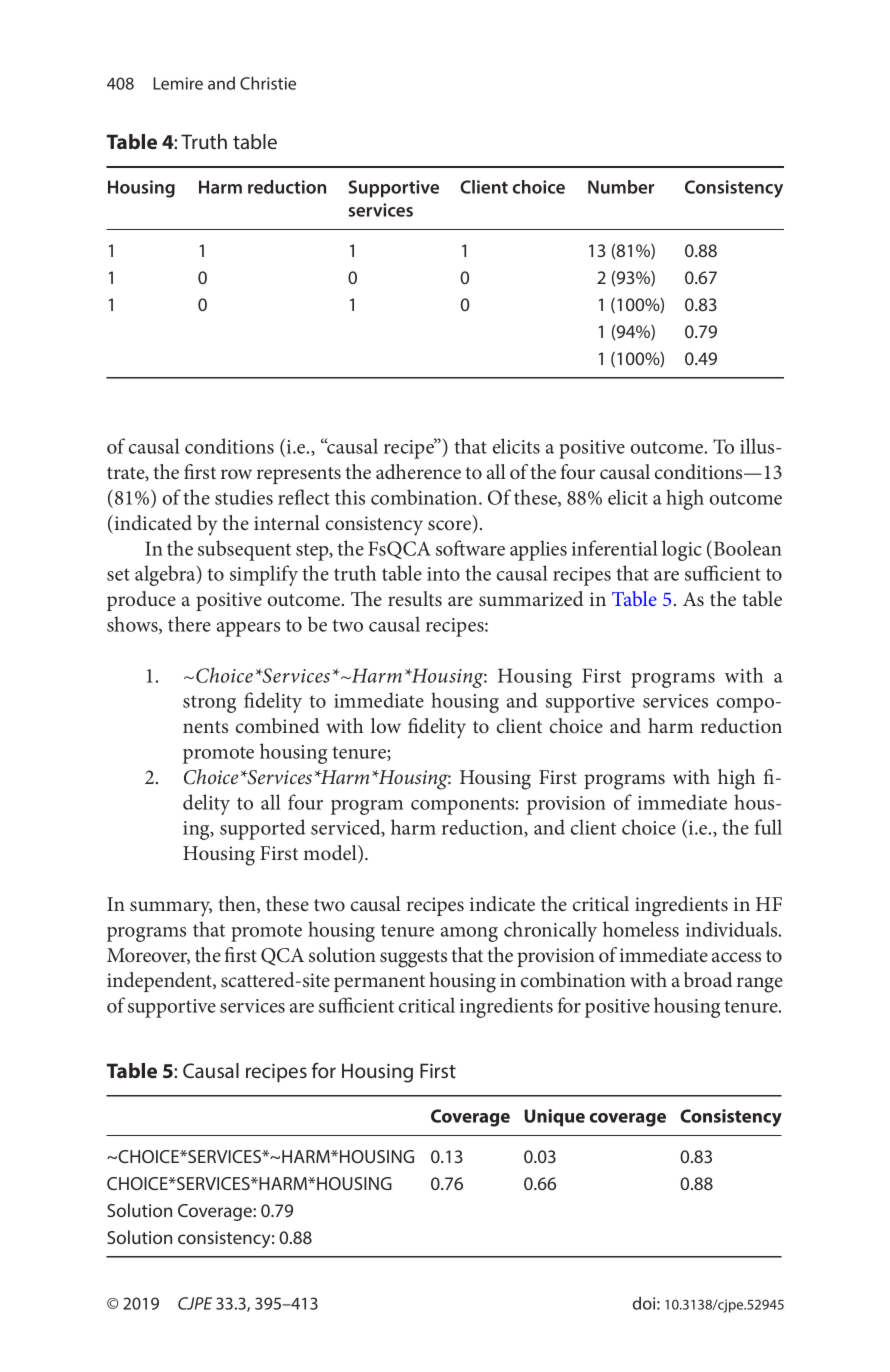 The height and width of the document is (1372, 890). What do you see at coordinates (236, 474) in the document?
I see `row` at bounding box center [236, 474].
